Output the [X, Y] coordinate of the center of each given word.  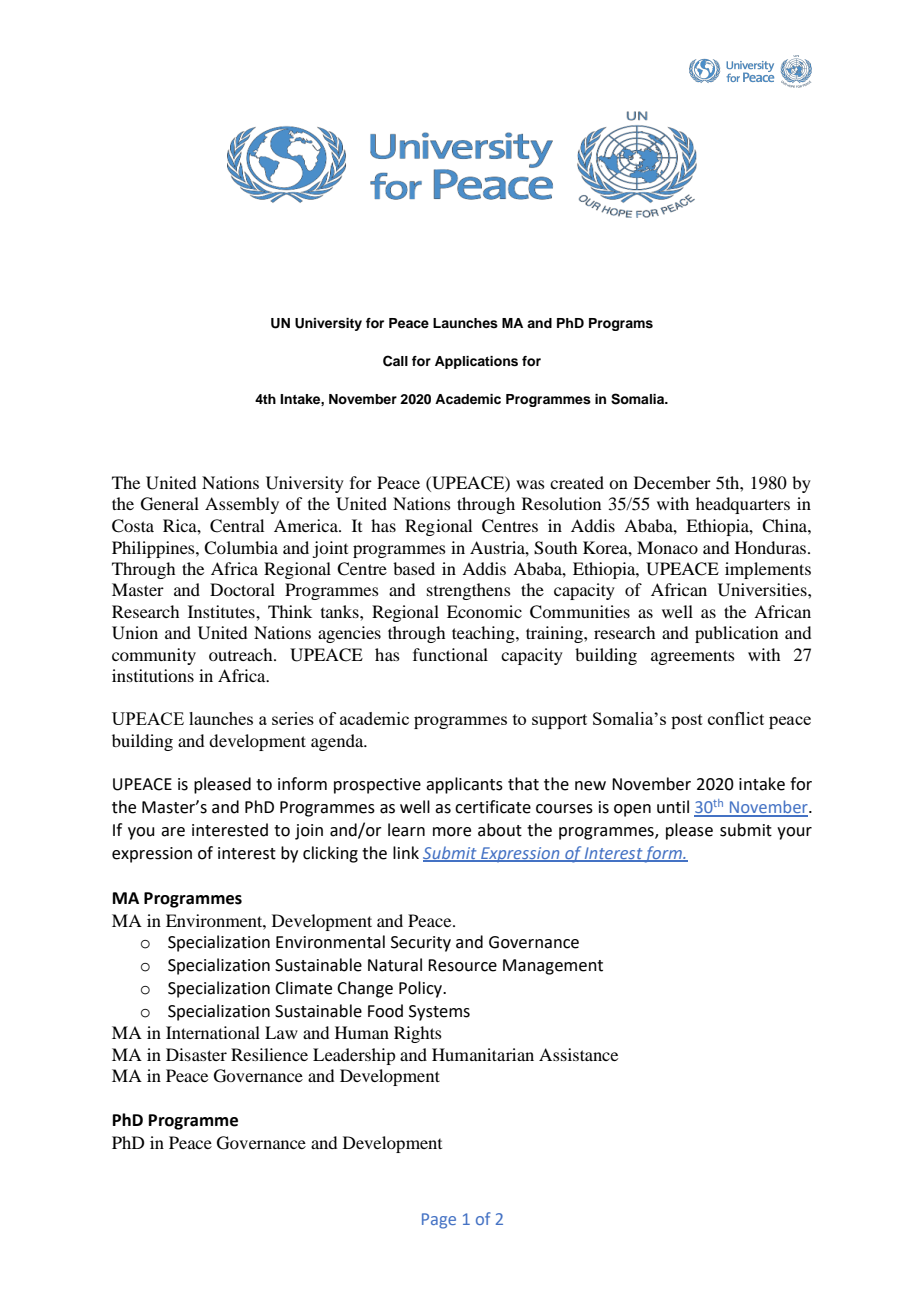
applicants [464, 785]
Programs [621, 324]
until [673, 807]
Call [395, 361]
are [173, 832]
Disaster [196, 1054]
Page [439, 1221]
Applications [476, 362]
